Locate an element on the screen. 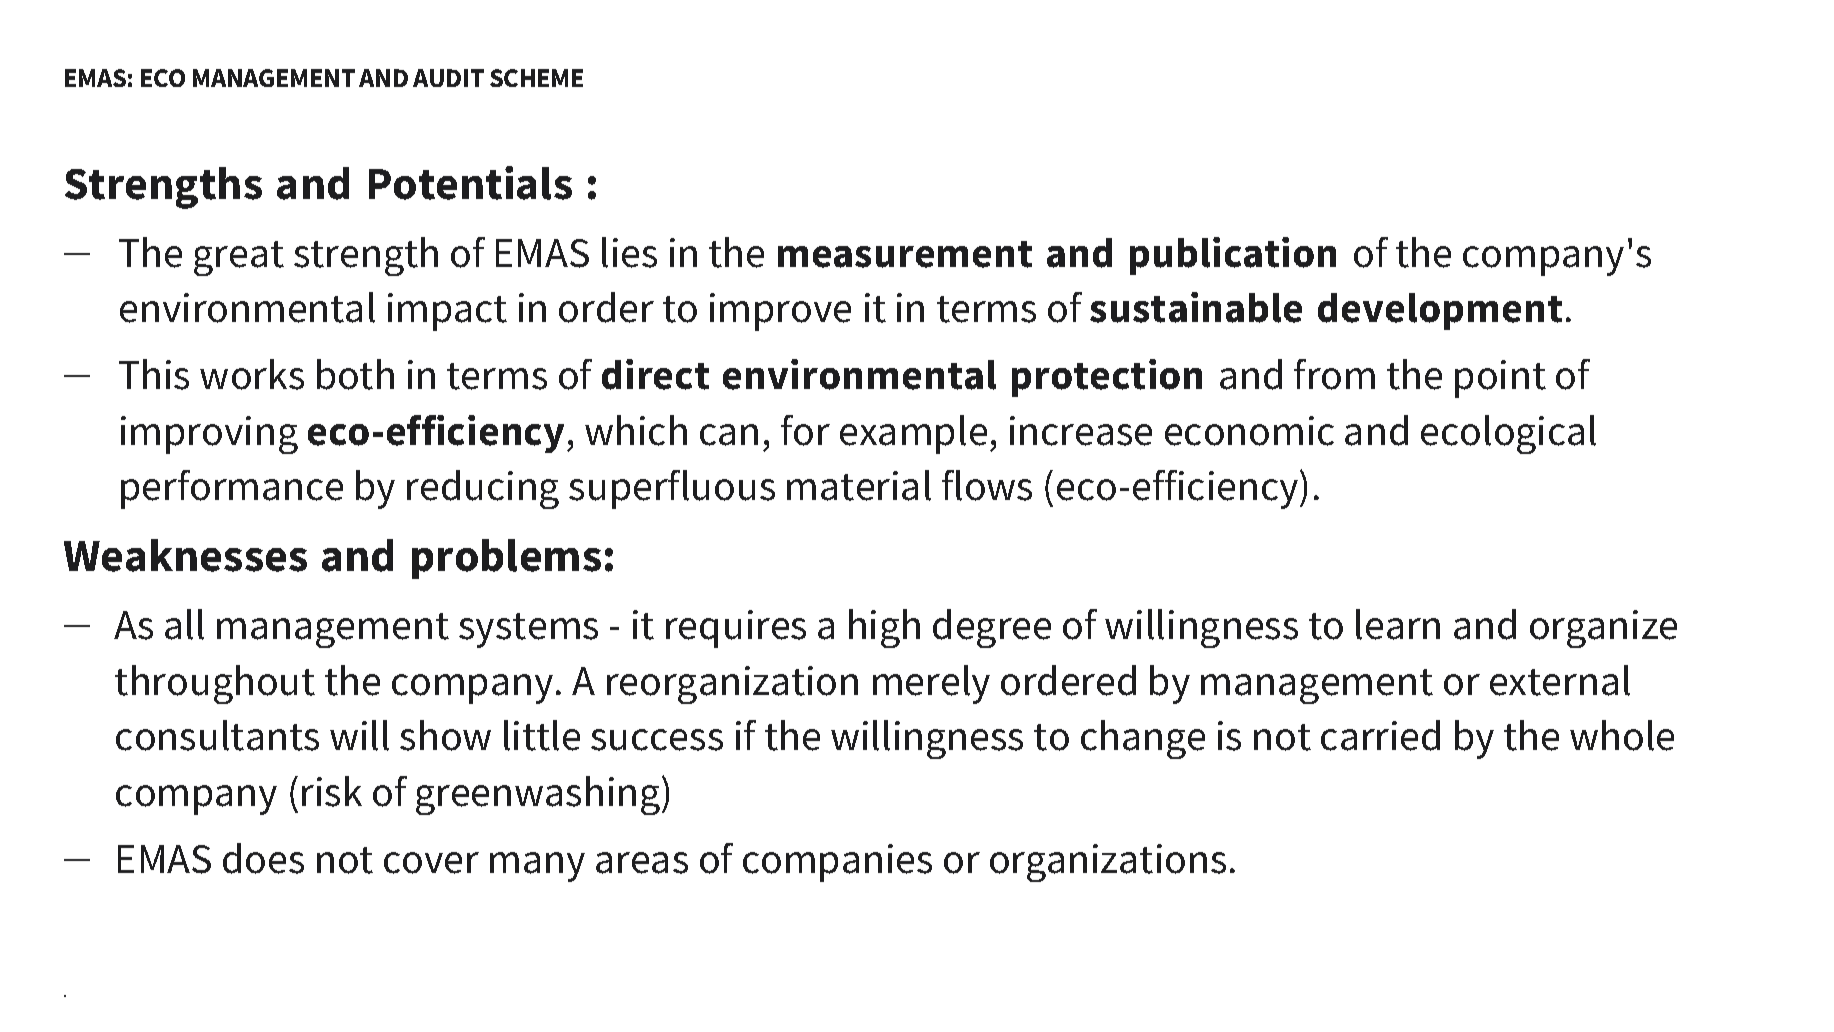 The height and width of the screenshot is (1032, 1834). AUDIT is located at coordinates (448, 78).
